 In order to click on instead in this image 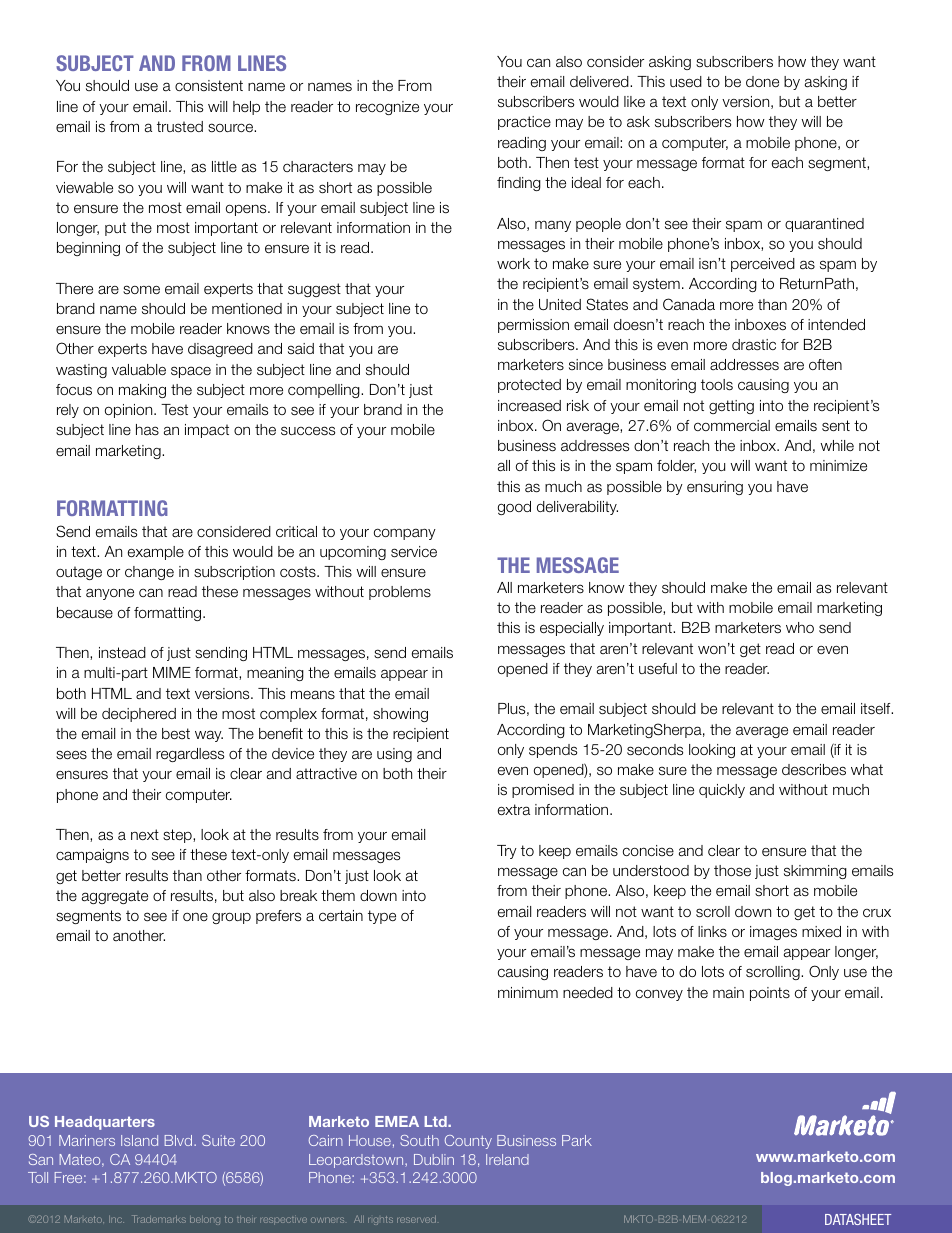, I will do `click(122, 653)`.
